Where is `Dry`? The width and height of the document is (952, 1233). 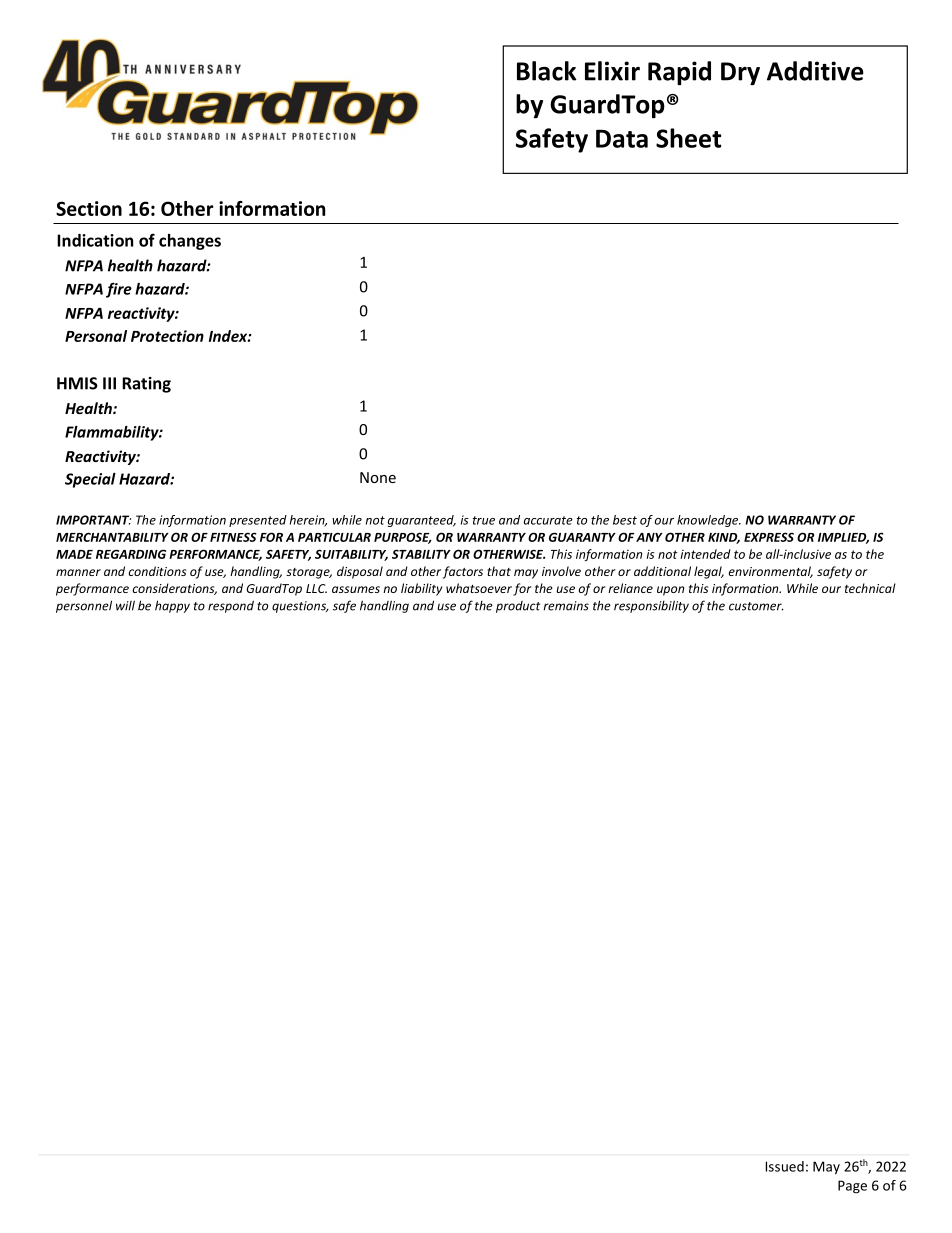 Dry is located at coordinates (740, 74).
